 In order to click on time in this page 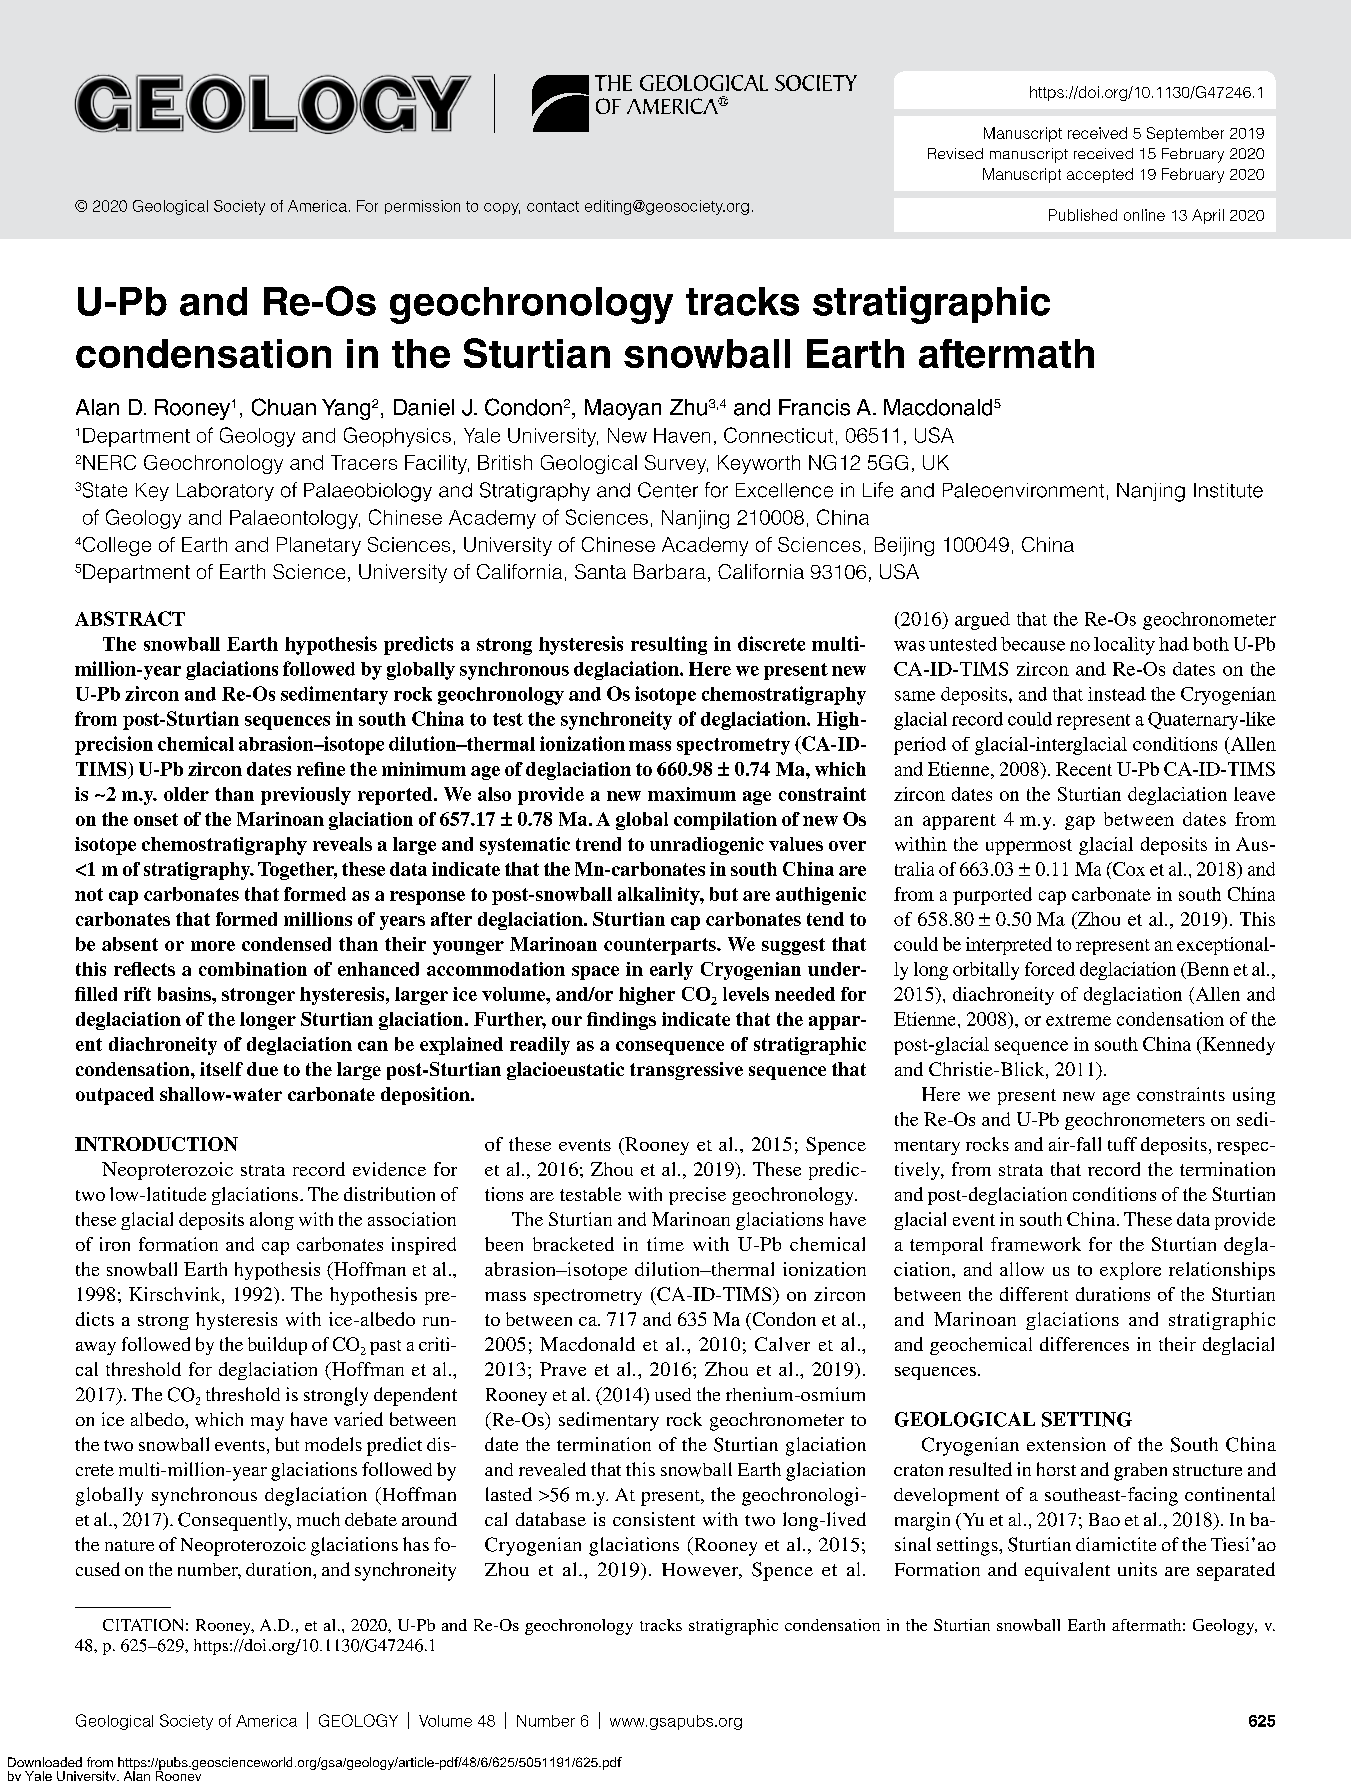, I will do `click(665, 1244)`.
